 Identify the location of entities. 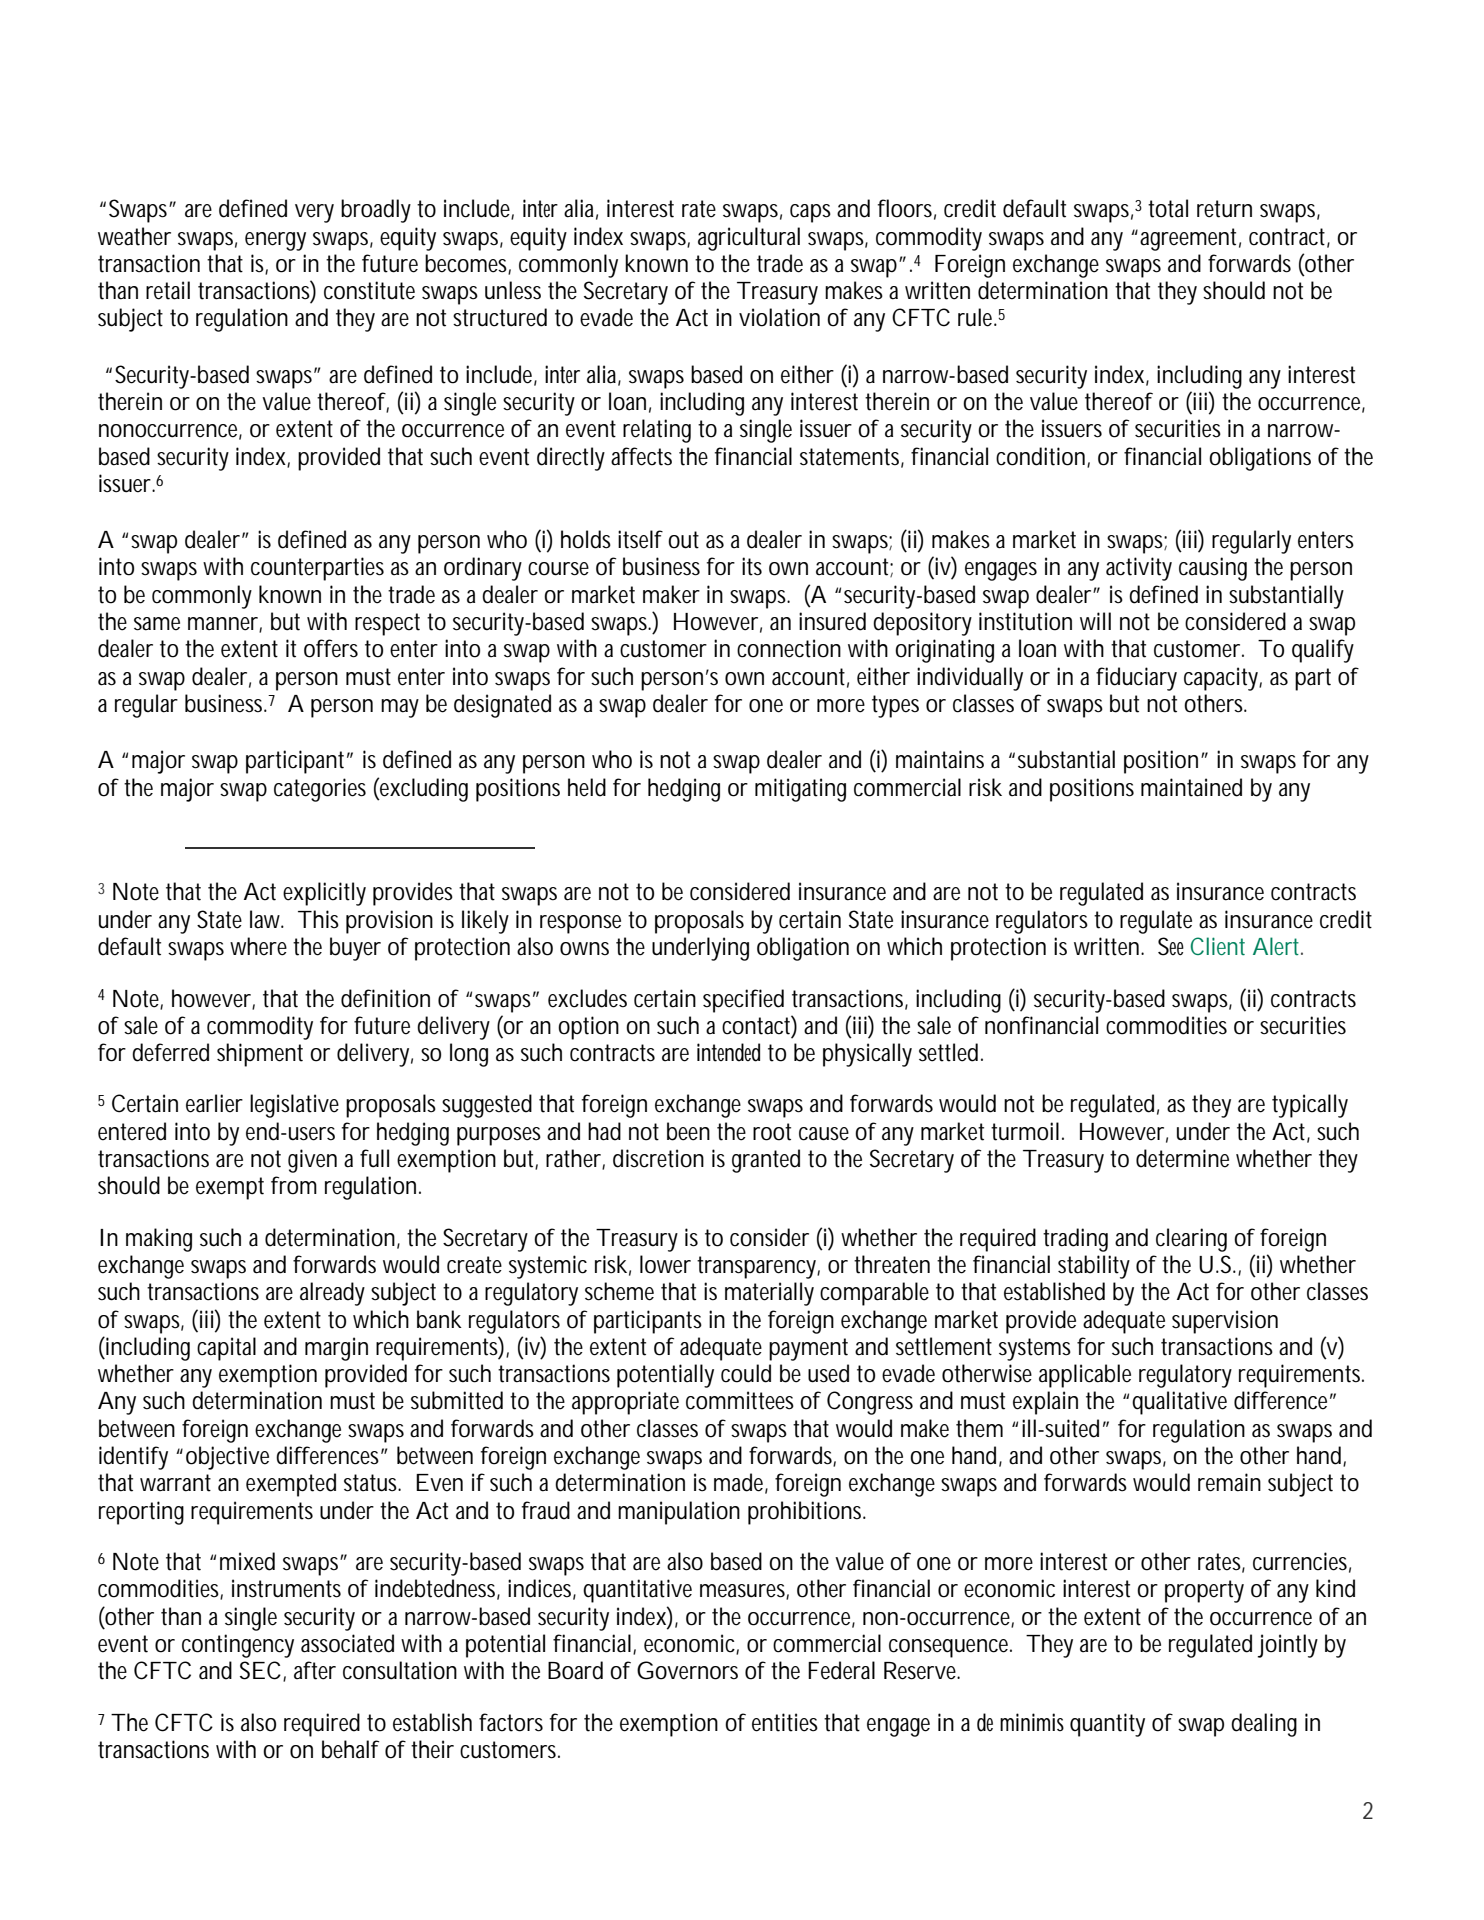
(785, 1722).
